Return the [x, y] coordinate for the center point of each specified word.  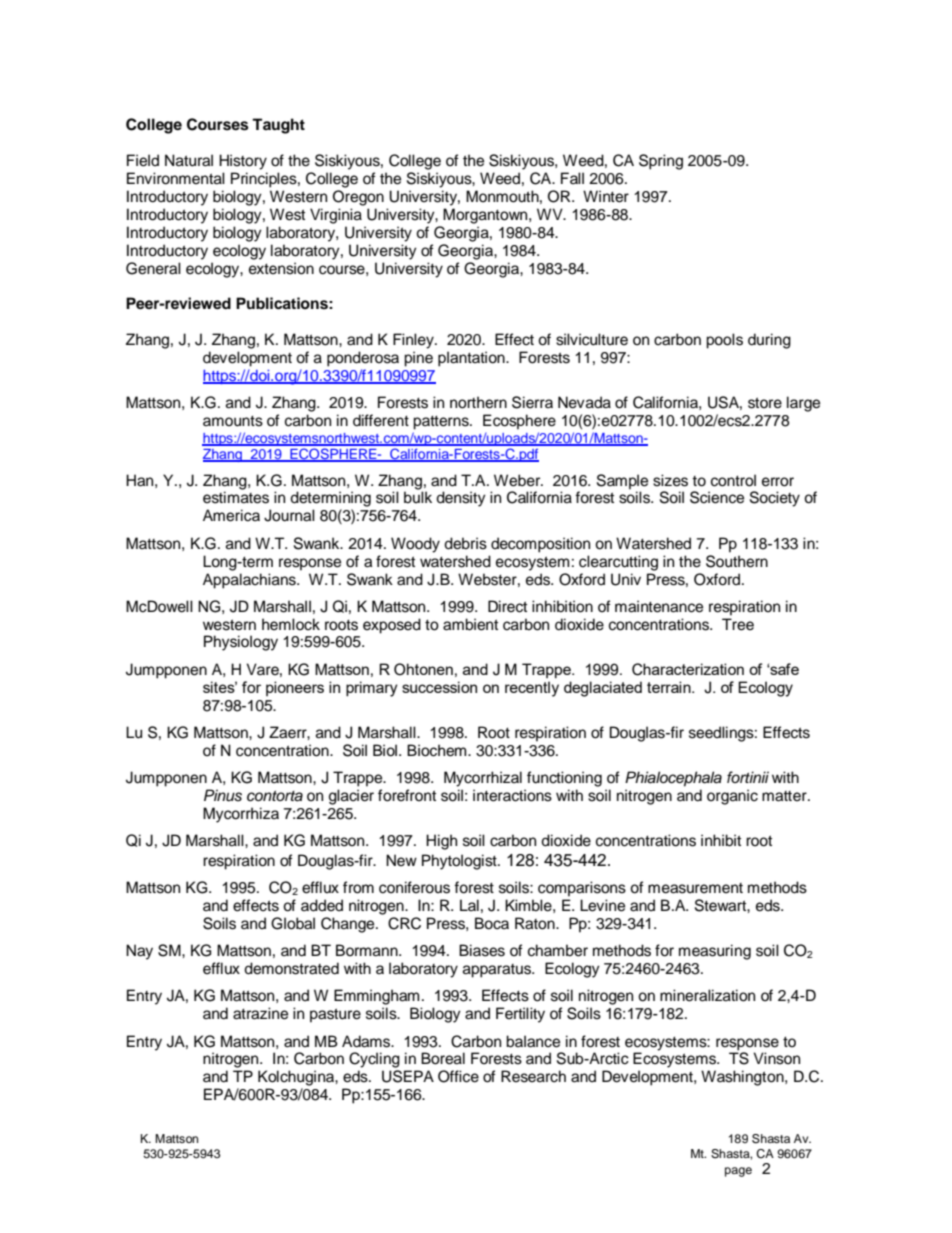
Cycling [374, 1060]
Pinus [223, 795]
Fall [572, 178]
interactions [512, 795]
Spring [661, 162]
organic [732, 797]
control [733, 480]
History [243, 162]
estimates [236, 497]
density [461, 499]
